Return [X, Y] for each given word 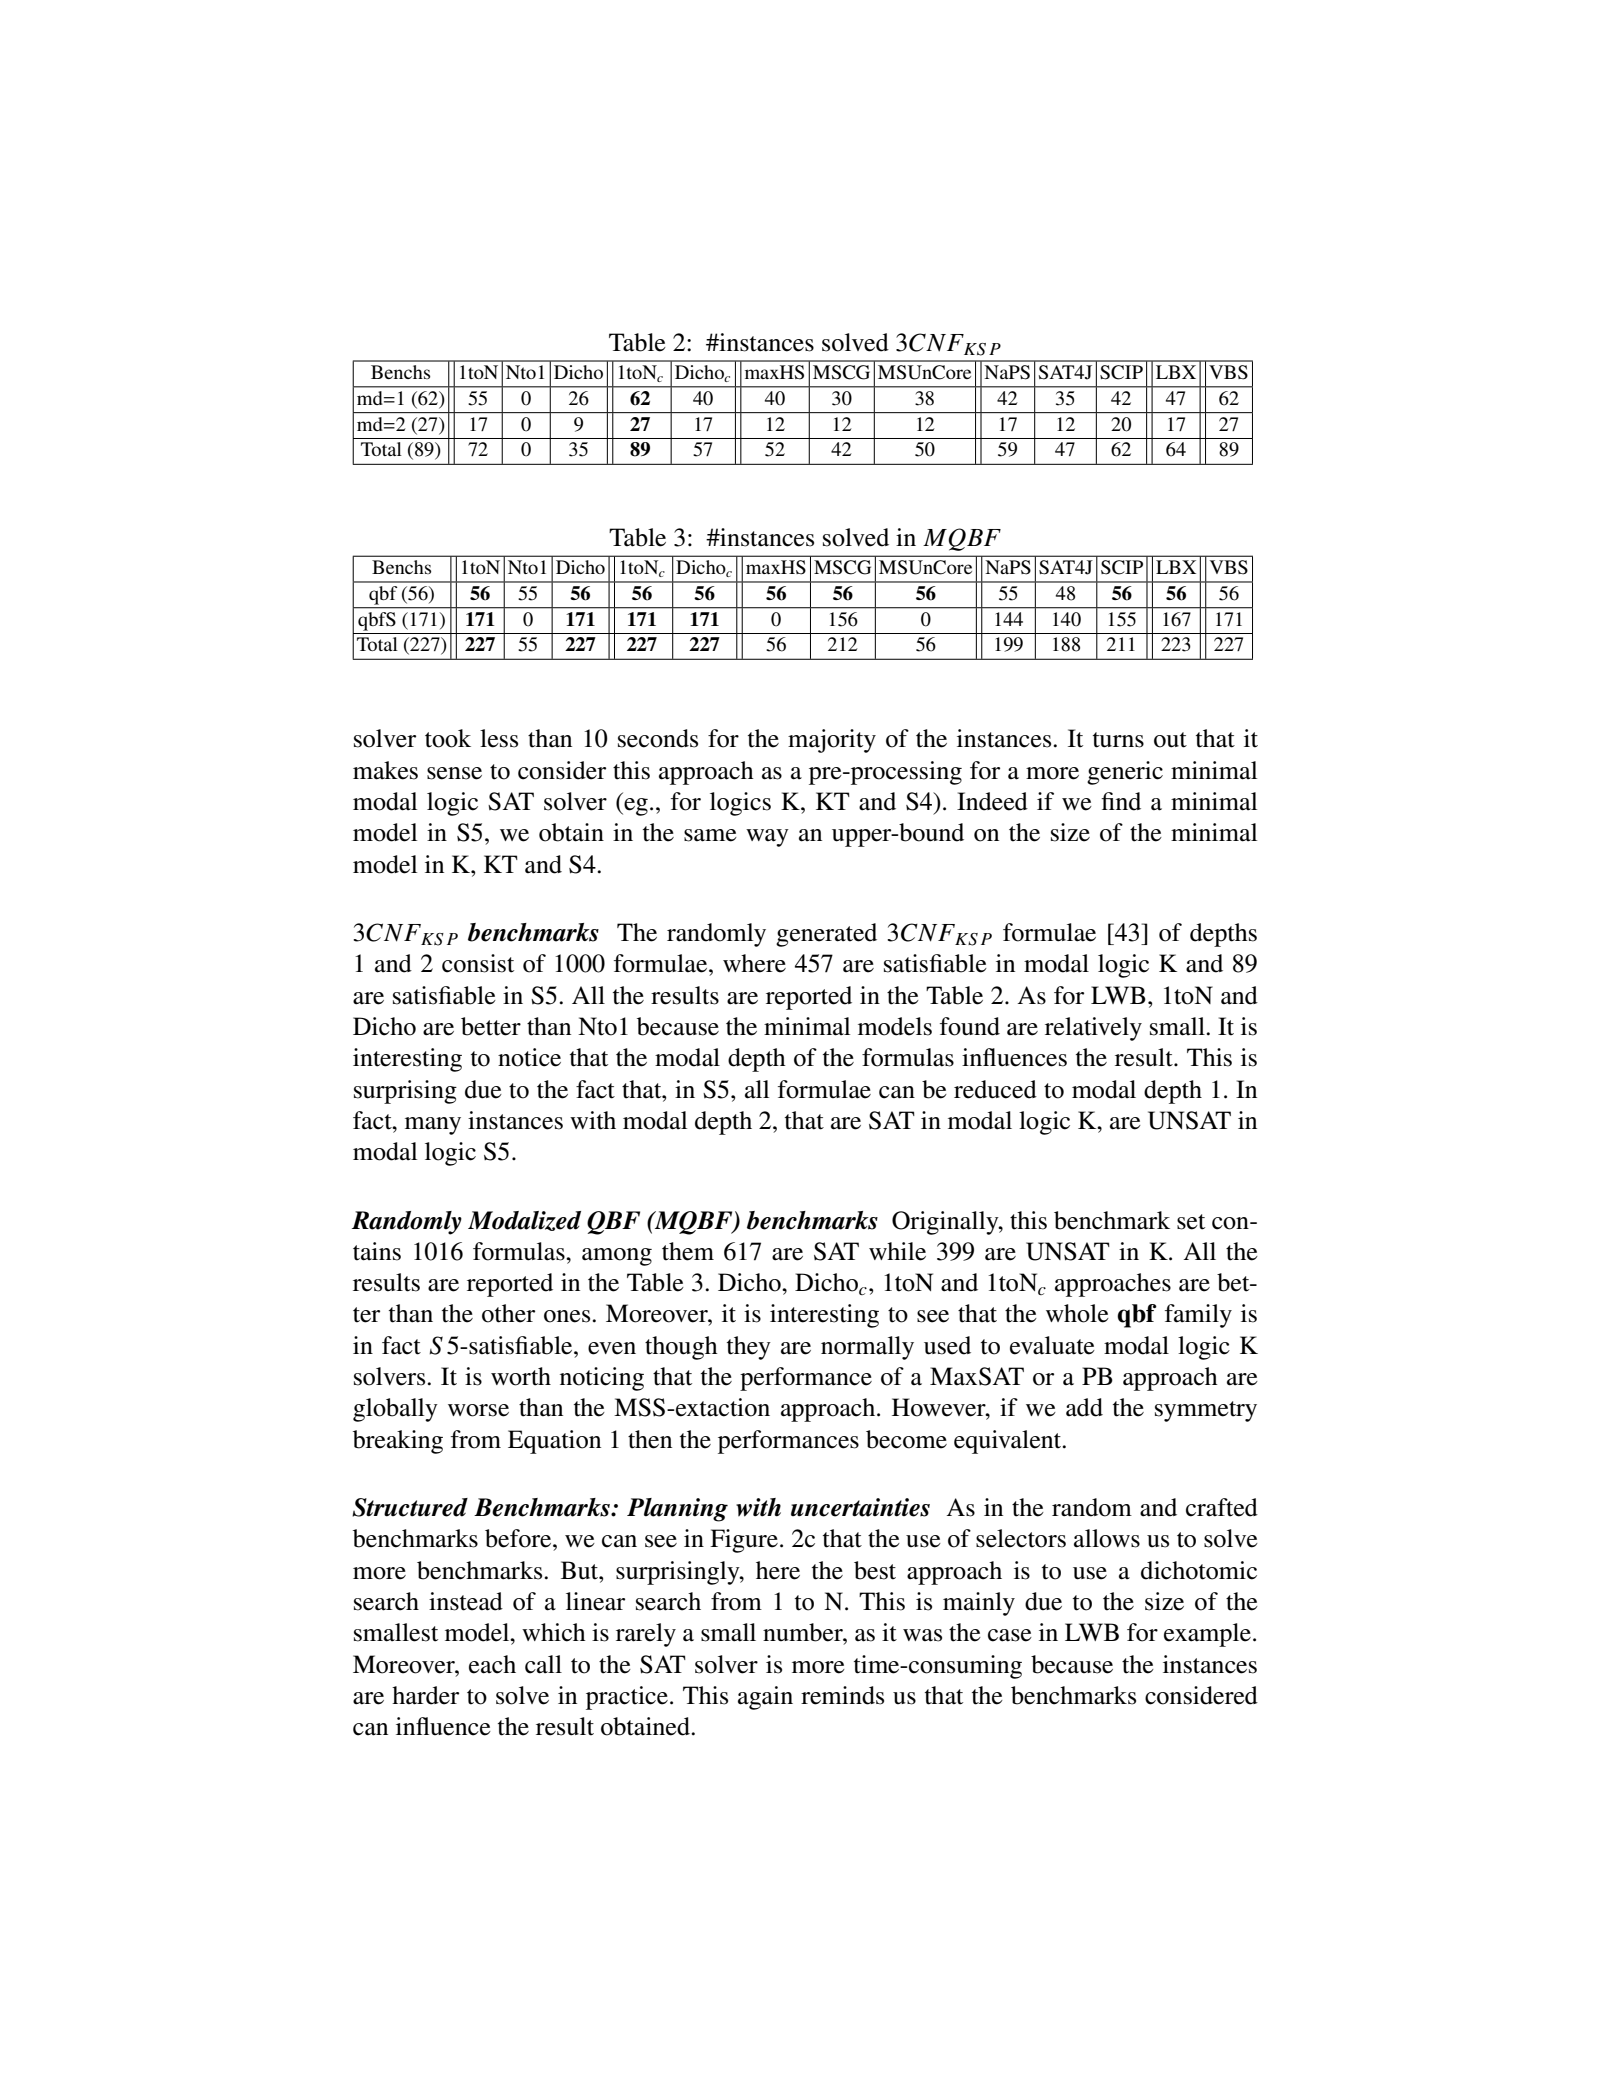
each [492, 1664]
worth [521, 1376]
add [1084, 1407]
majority [832, 741]
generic [1125, 773]
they [749, 1348]
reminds [842, 1695]
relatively [1093, 1029]
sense [454, 773]
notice [529, 1057]
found [970, 1026]
